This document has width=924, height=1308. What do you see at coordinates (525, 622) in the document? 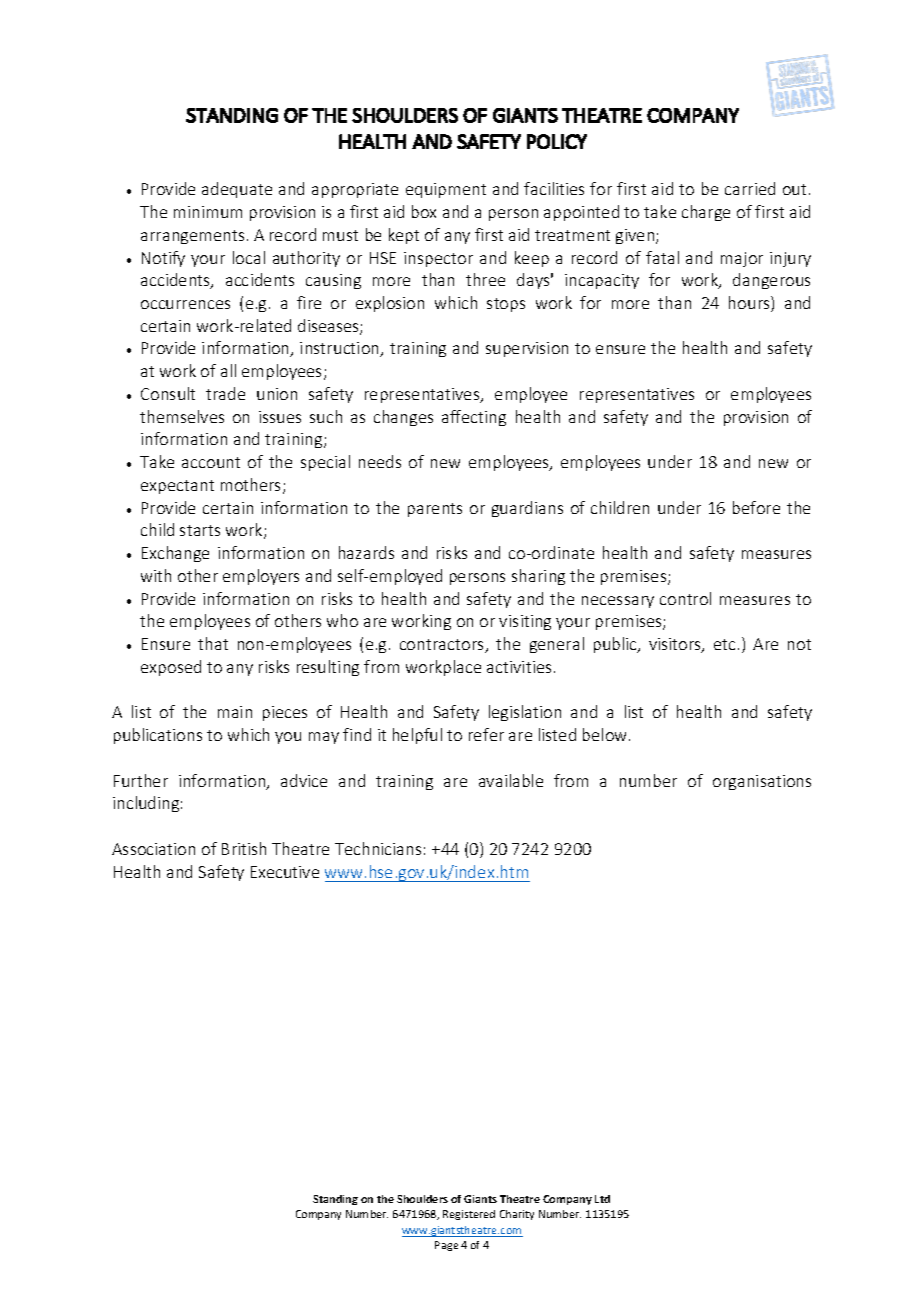
I see `visiting` at bounding box center [525, 622].
